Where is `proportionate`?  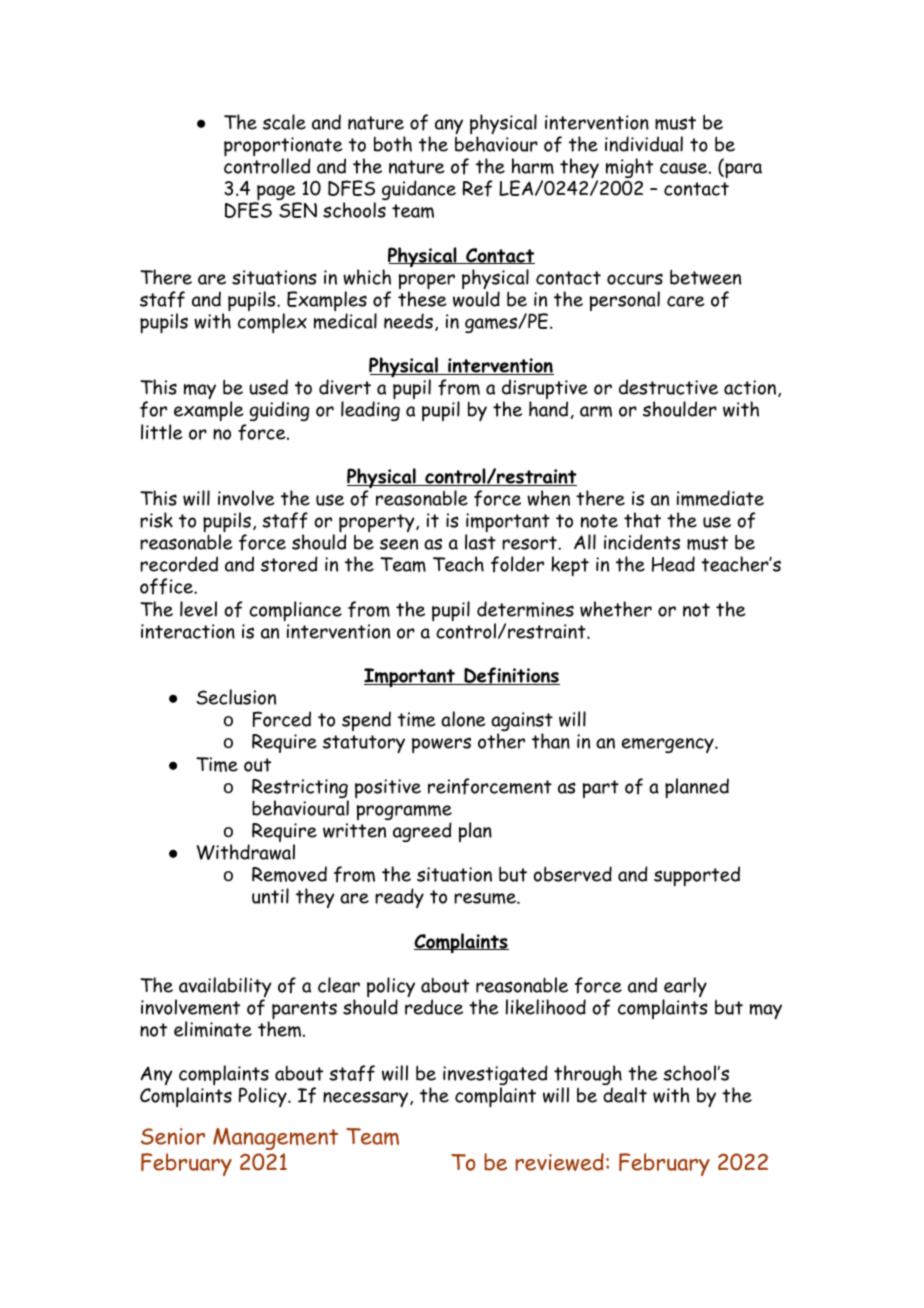 proportionate is located at coordinates (283, 148).
